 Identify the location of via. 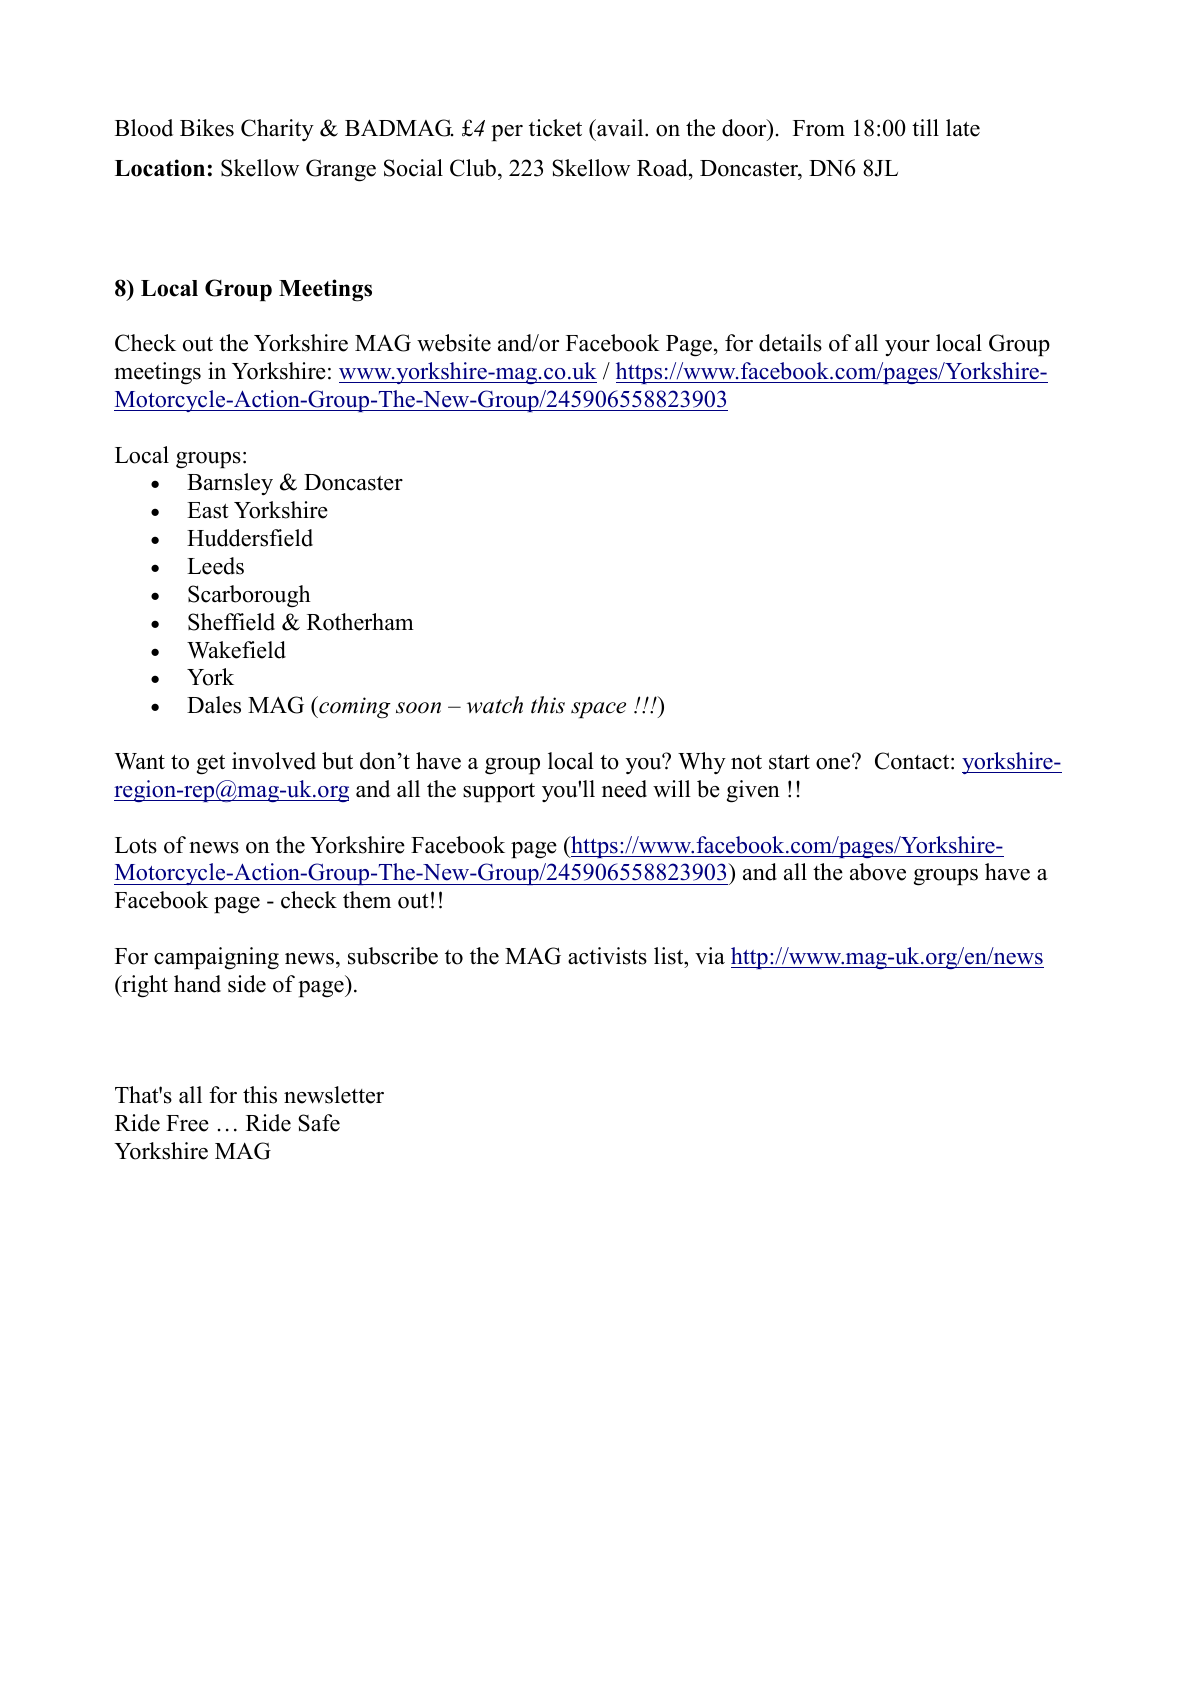
(710, 956).
